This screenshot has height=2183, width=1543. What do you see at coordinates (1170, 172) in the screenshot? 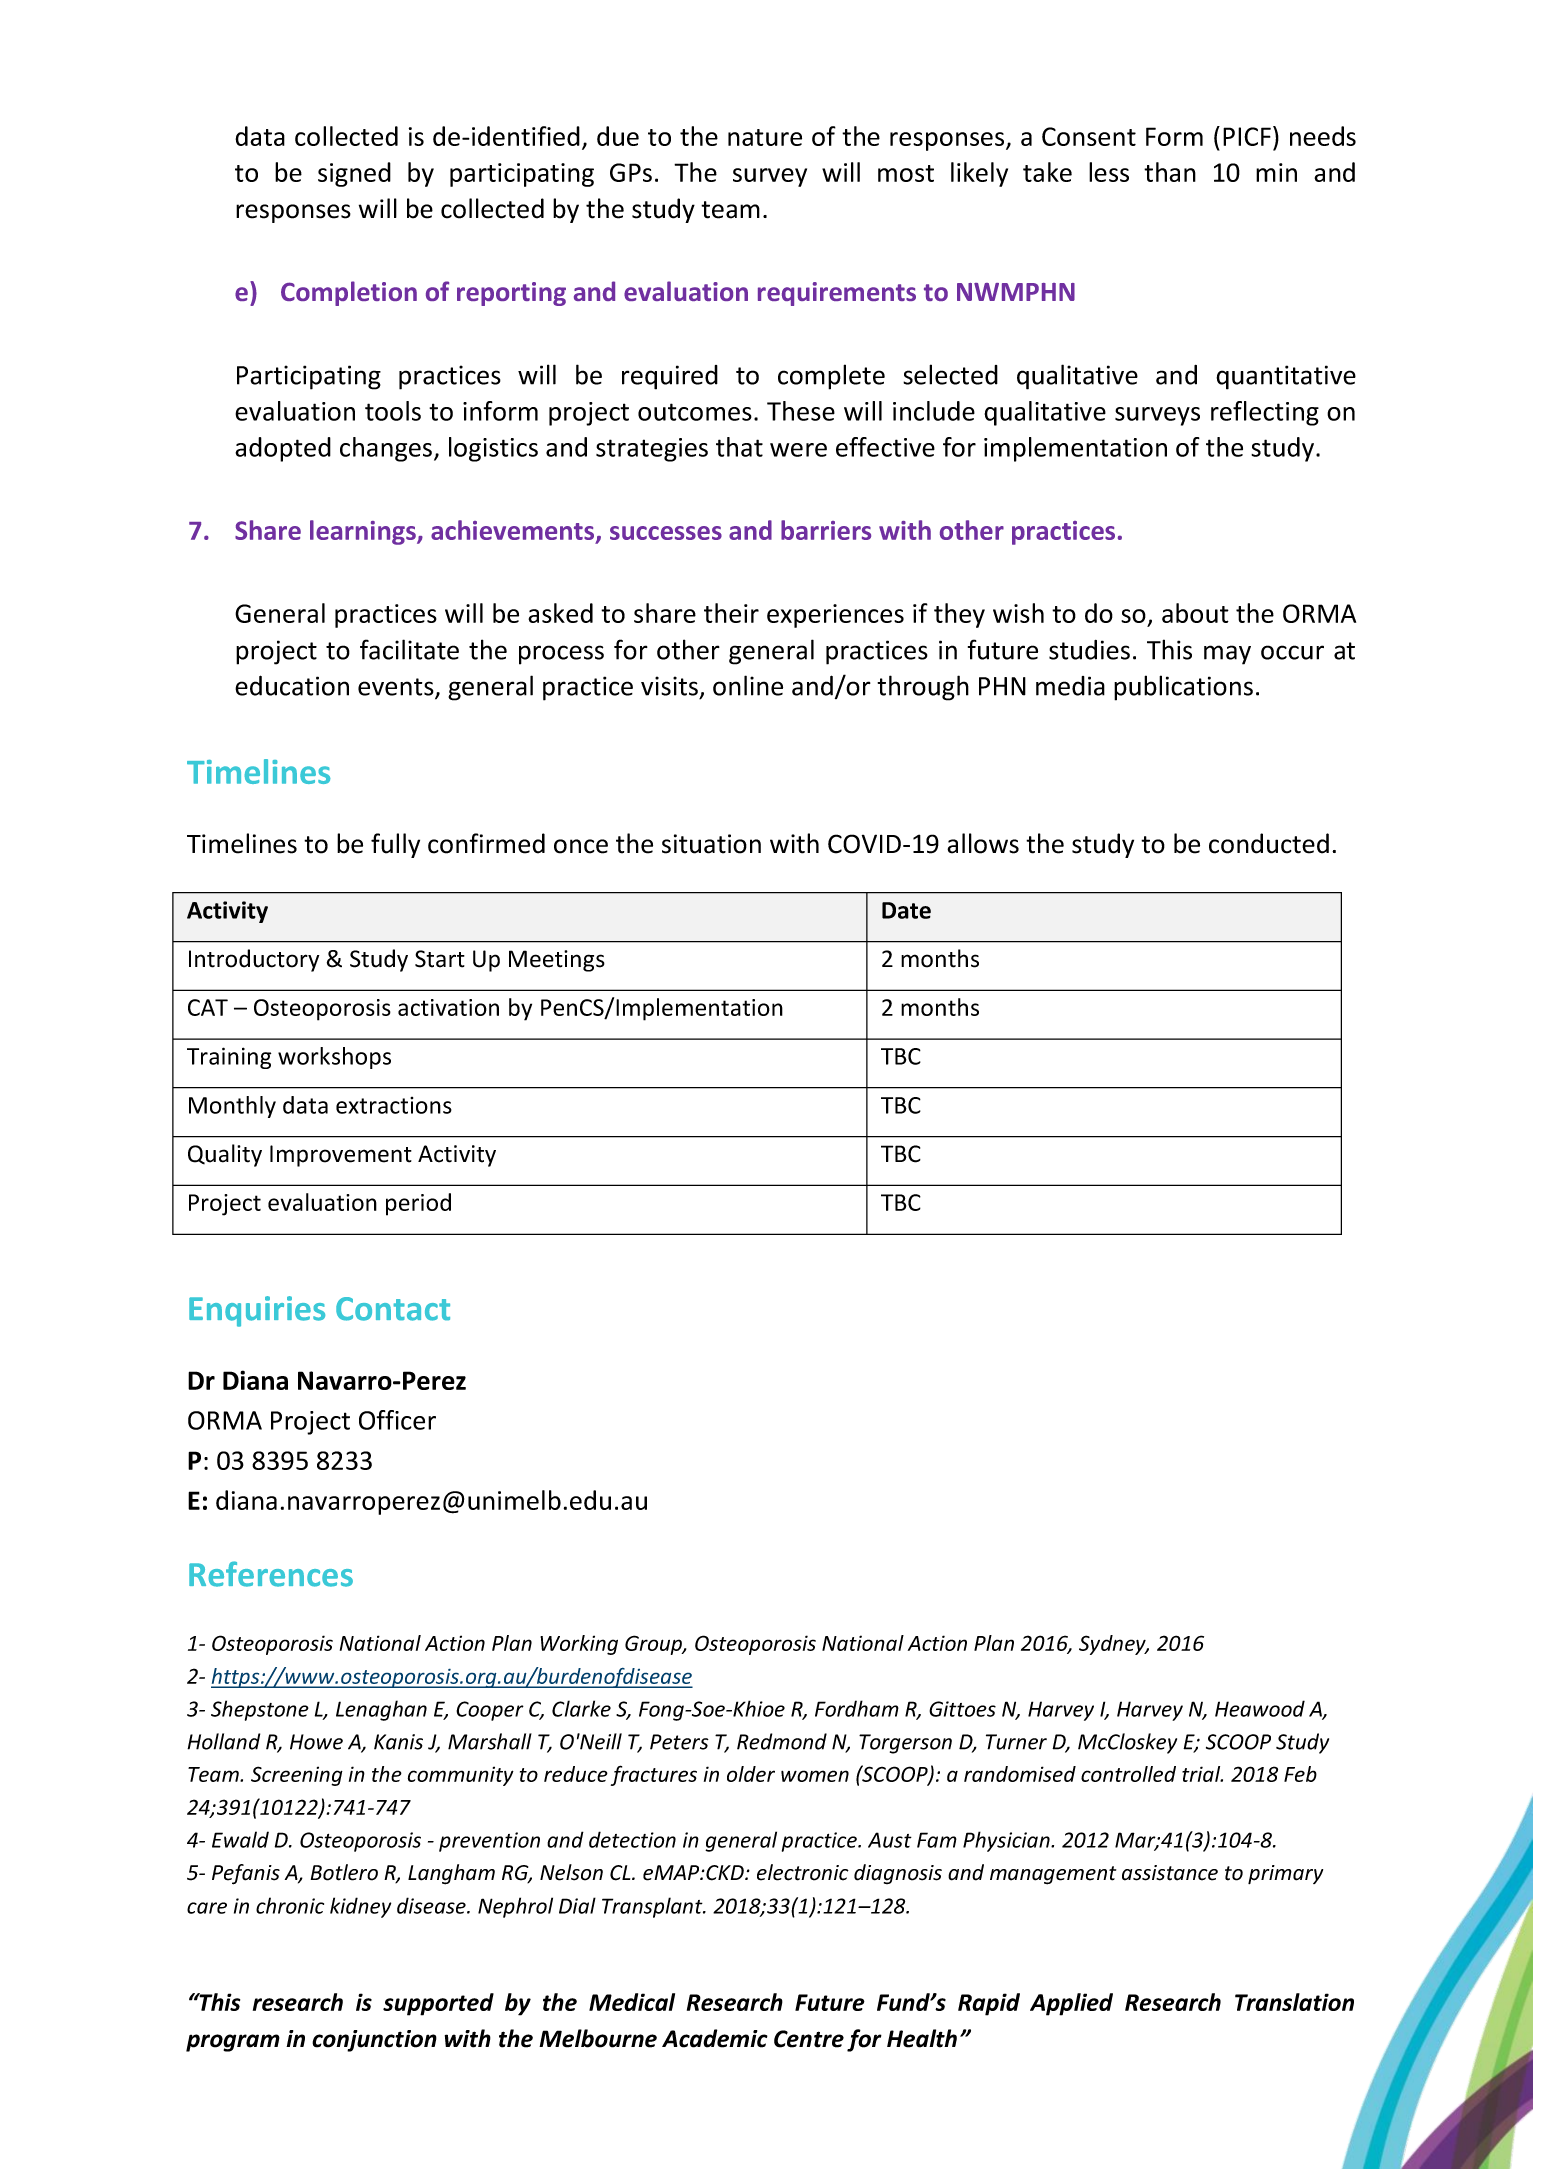
I see `than` at bounding box center [1170, 172].
